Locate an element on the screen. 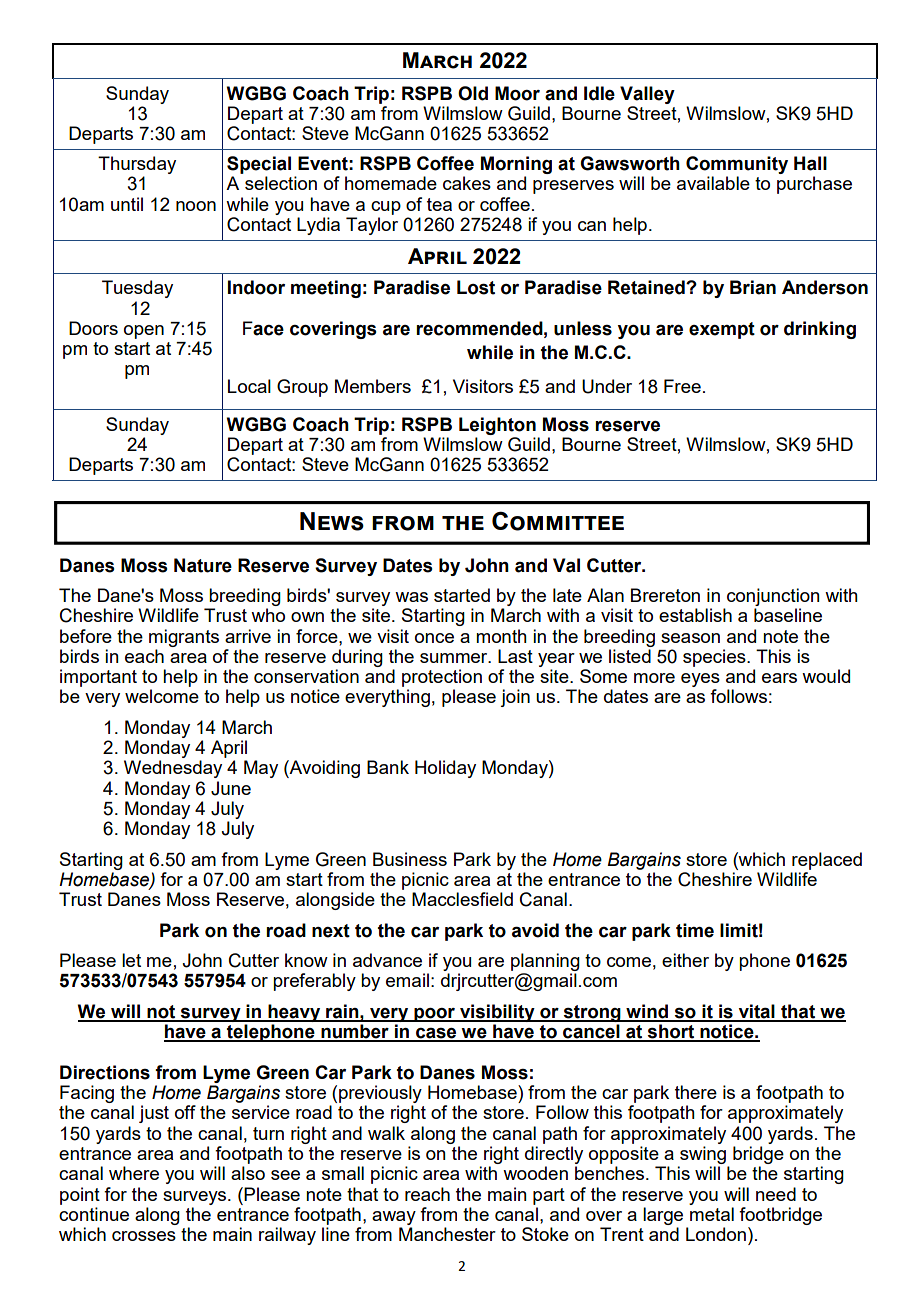 The width and height of the screenshot is (924, 1308). Community is located at coordinates (737, 165).
